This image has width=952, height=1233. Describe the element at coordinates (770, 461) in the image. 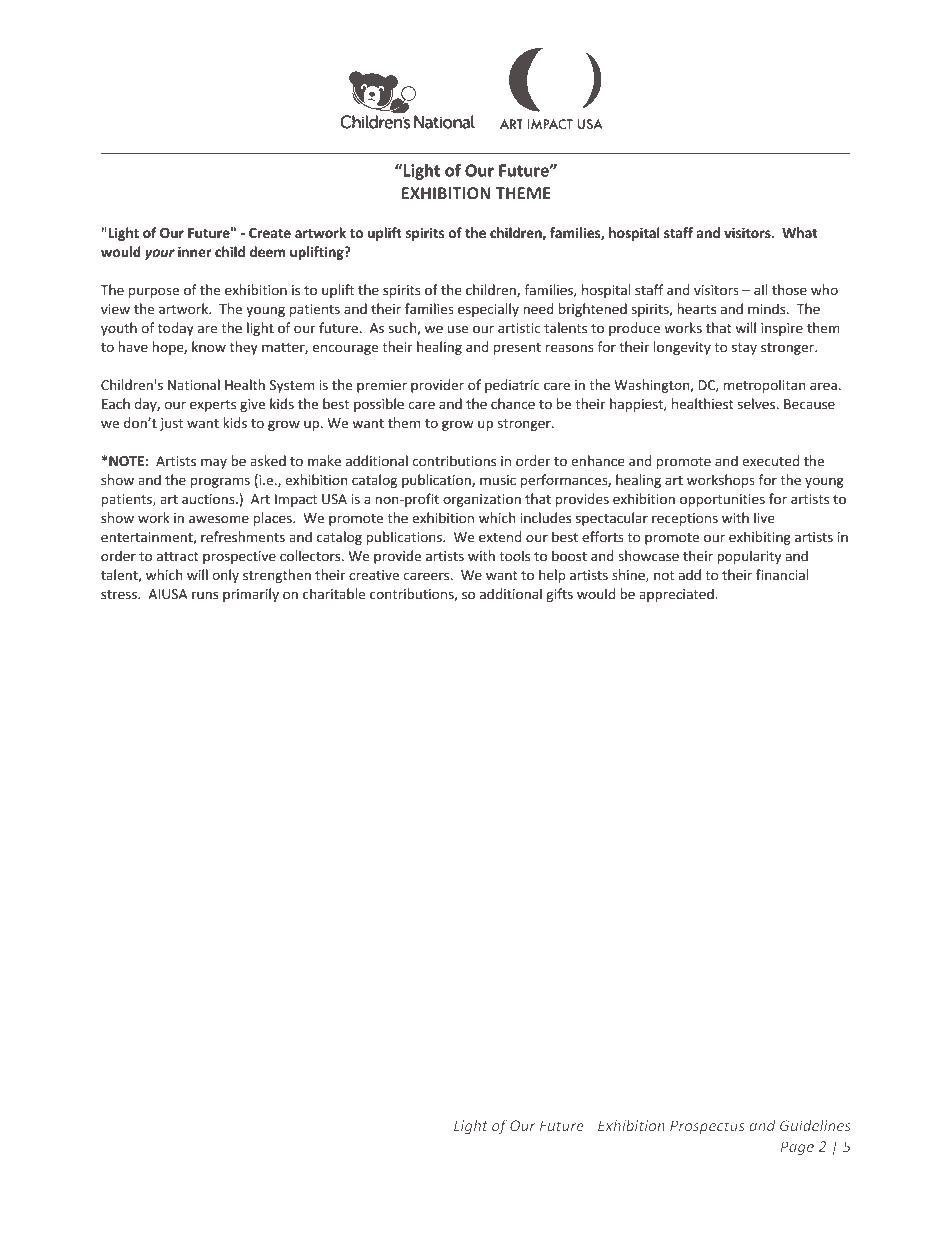

I see `executed` at that location.
